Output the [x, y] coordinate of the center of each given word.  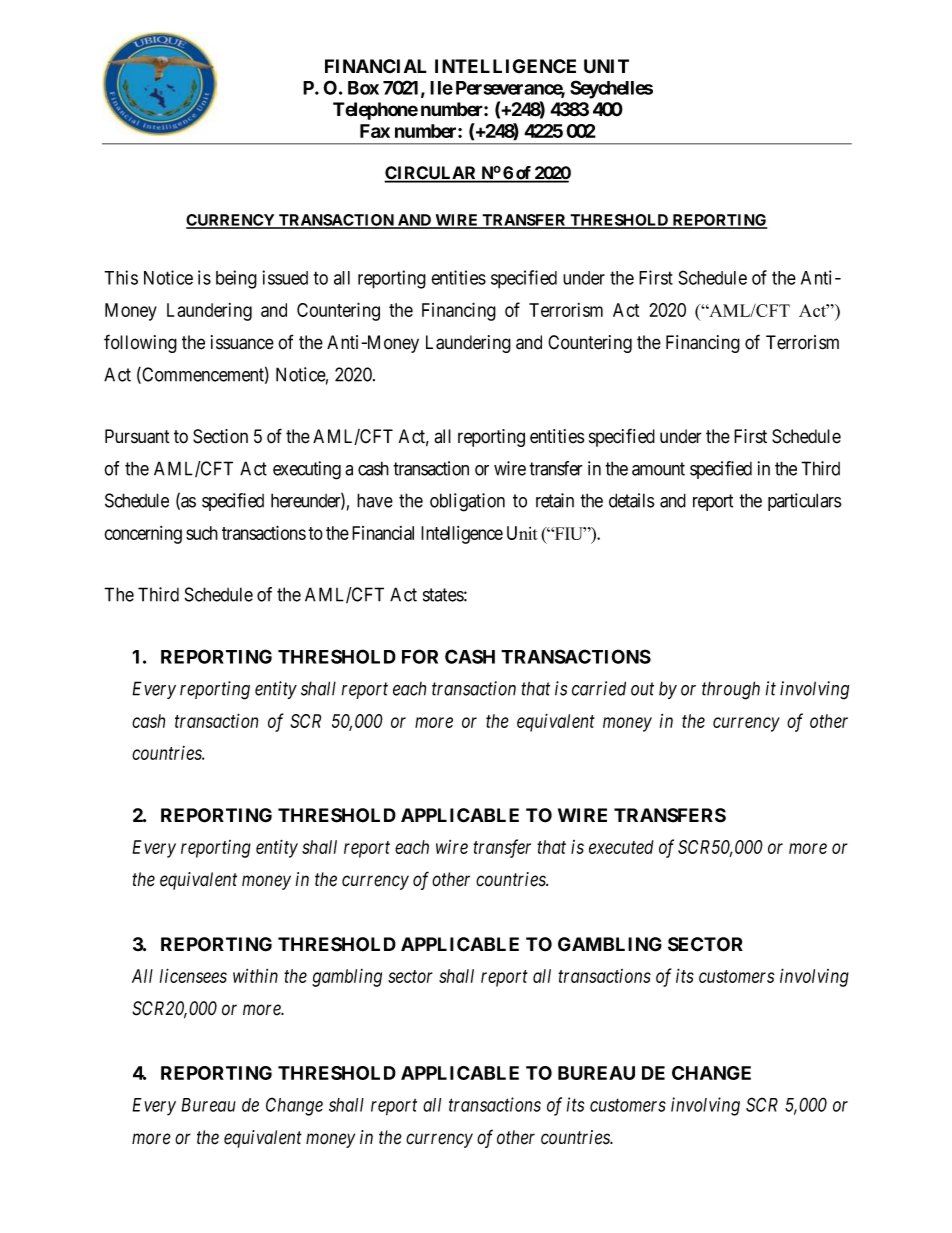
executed [621, 847]
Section [220, 436]
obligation [467, 502]
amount [658, 469]
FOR [420, 656]
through [731, 690]
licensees [193, 975]
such [202, 533]
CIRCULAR [431, 174]
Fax [375, 131]
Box [363, 88]
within [255, 976]
